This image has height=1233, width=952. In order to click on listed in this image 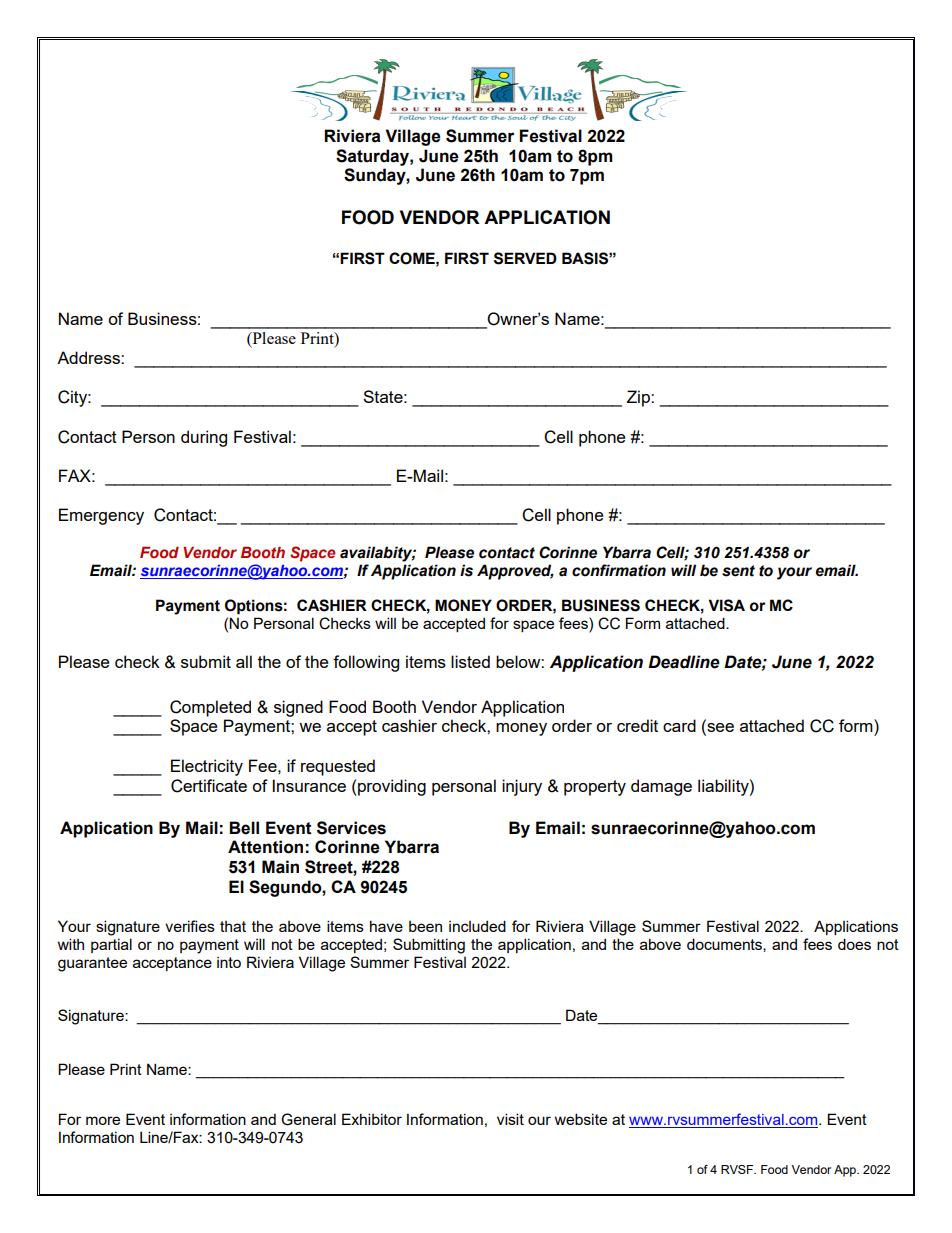, I will do `click(470, 661)`.
